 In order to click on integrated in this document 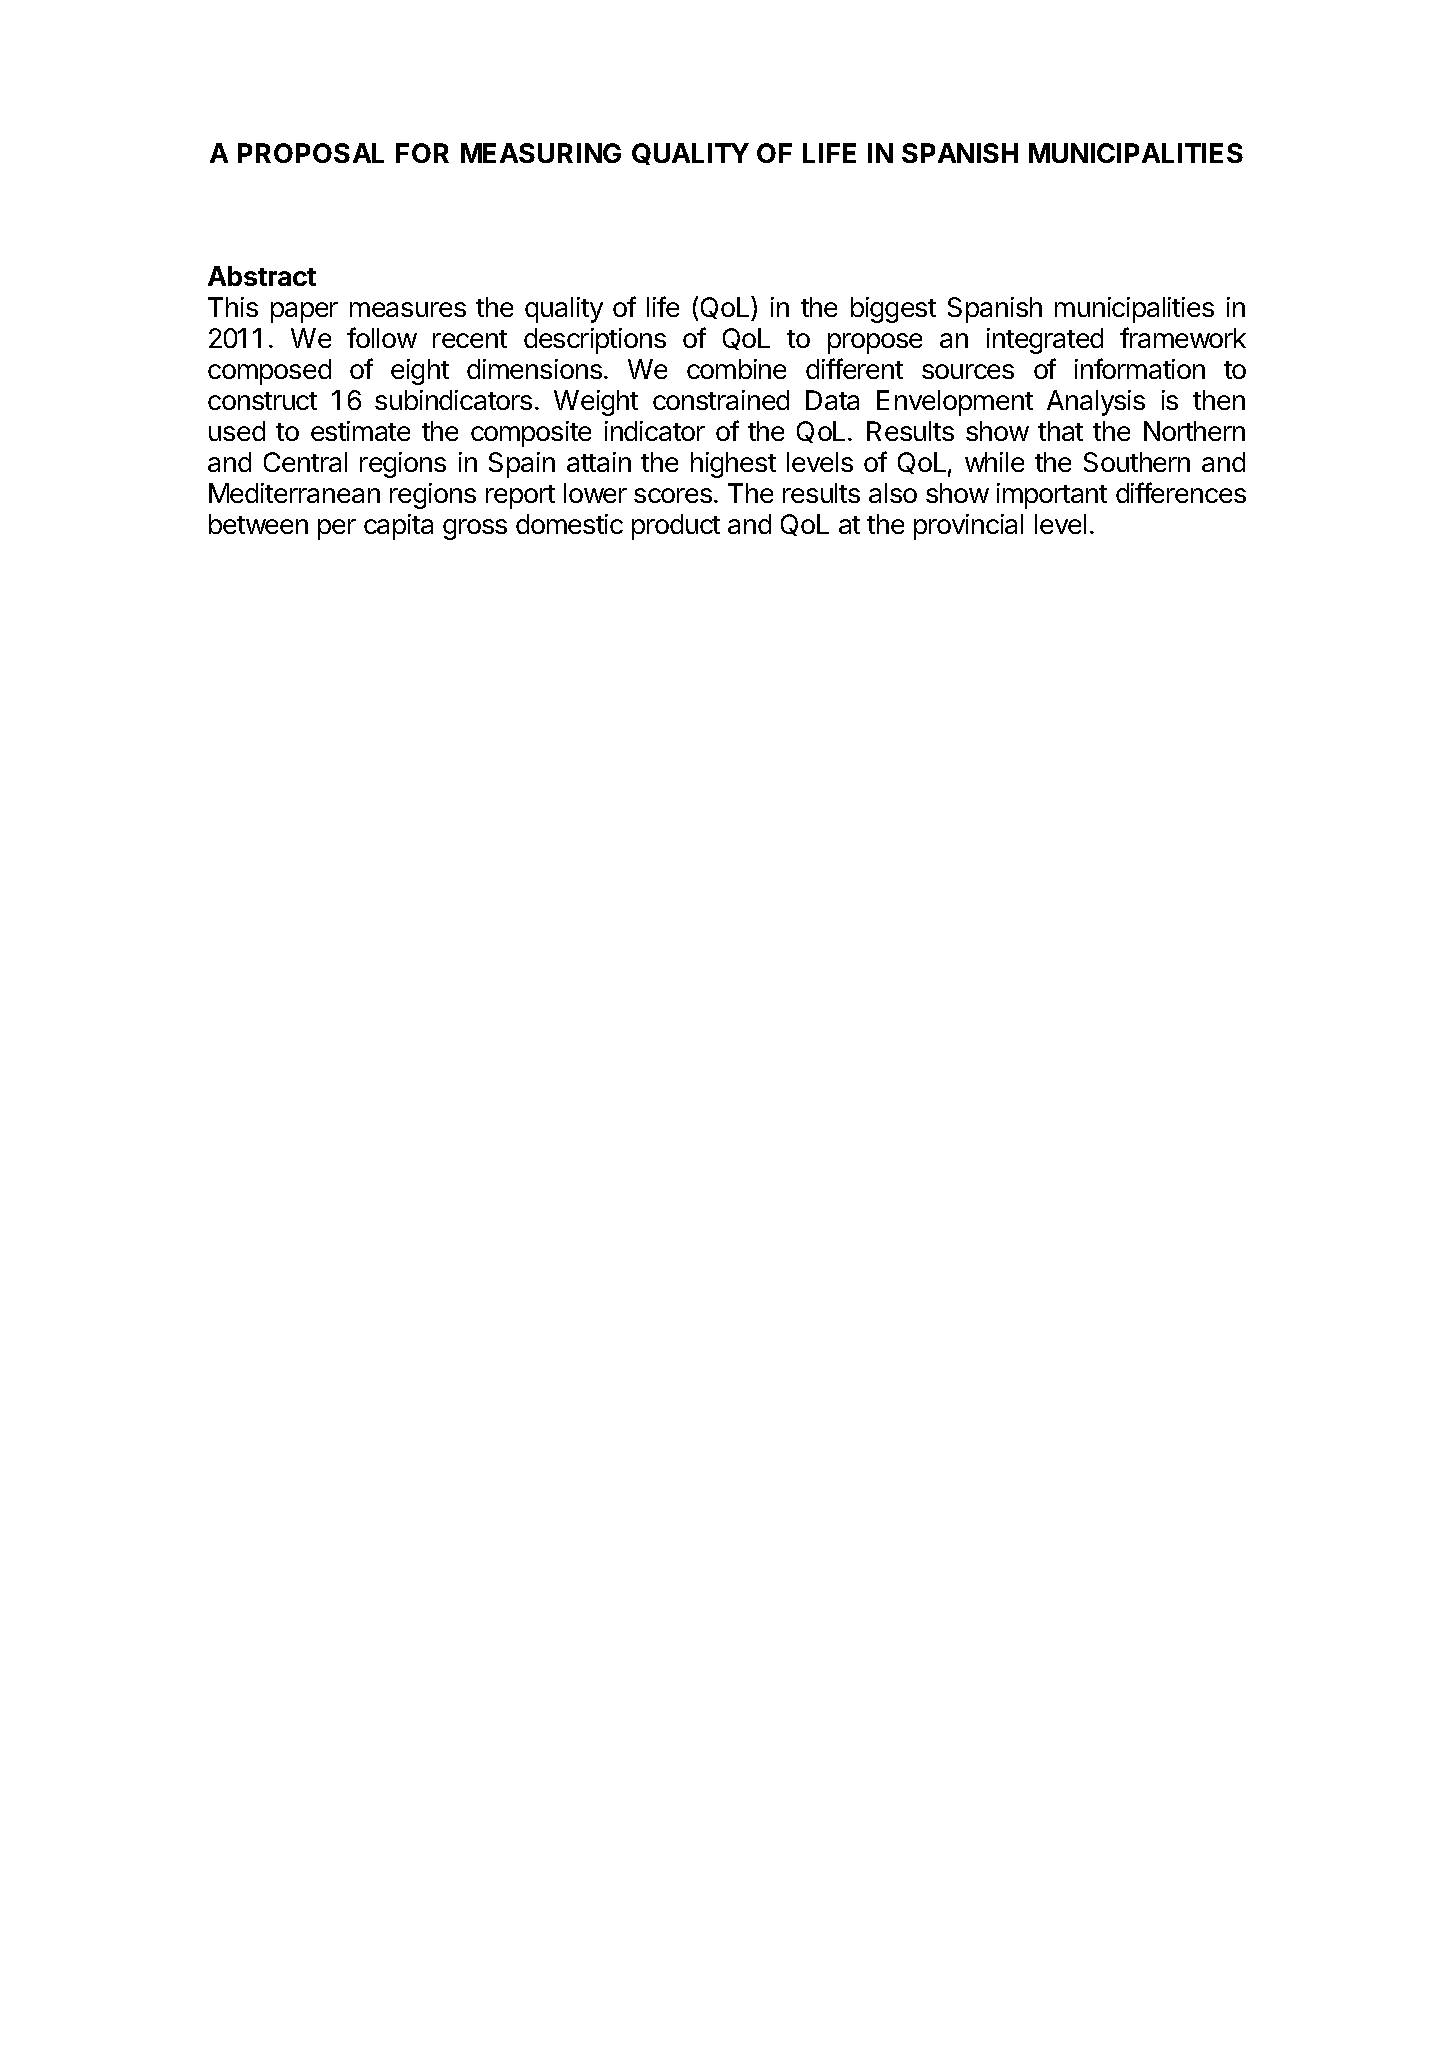, I will do `click(1045, 341)`.
